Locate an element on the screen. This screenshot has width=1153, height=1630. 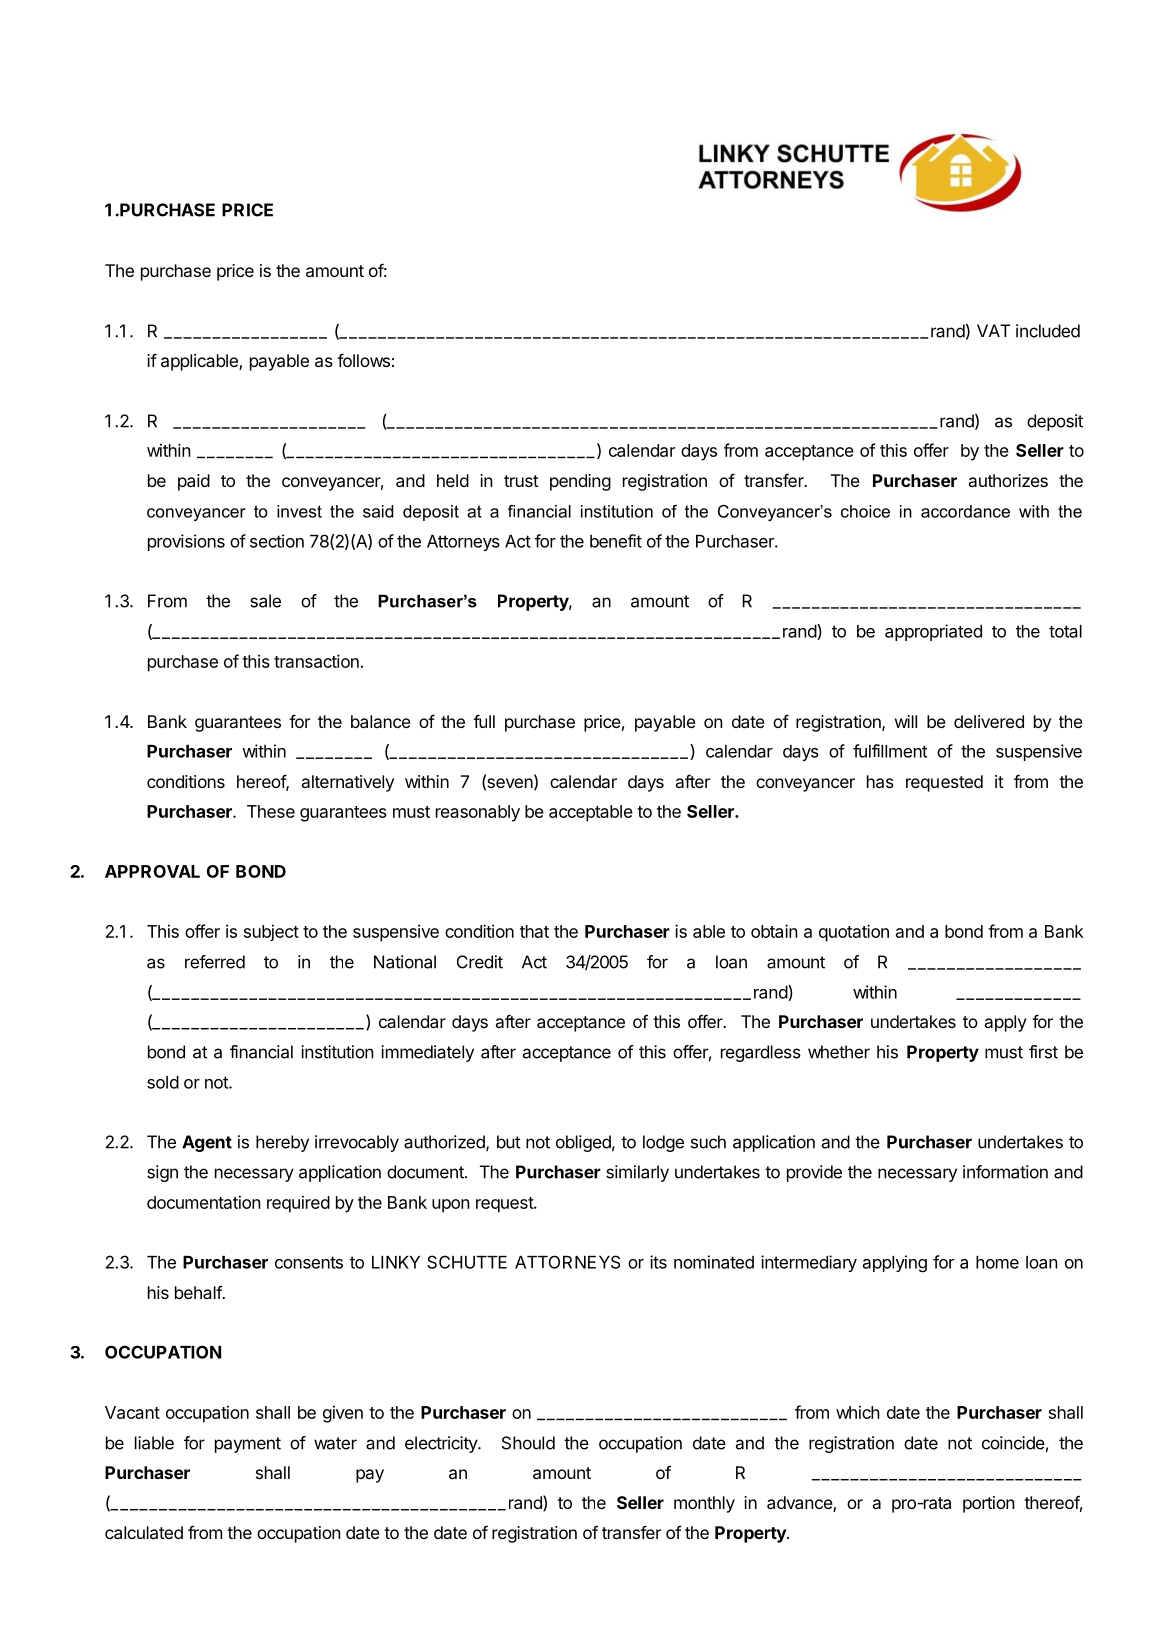
payment is located at coordinates (248, 1445).
